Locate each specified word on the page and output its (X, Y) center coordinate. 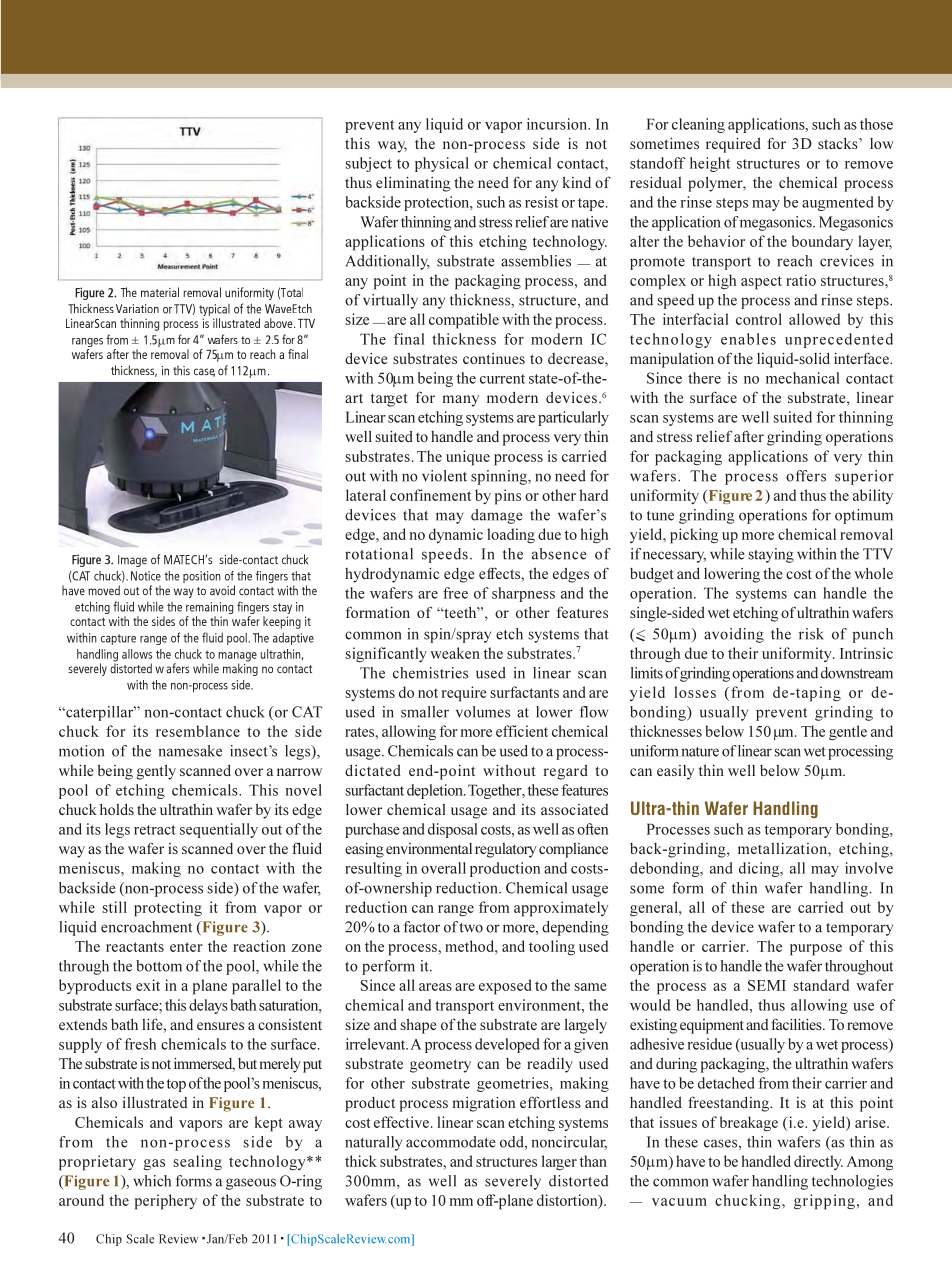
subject (368, 164)
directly (818, 1162)
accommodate (451, 1142)
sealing (197, 1163)
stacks (839, 143)
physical (442, 164)
